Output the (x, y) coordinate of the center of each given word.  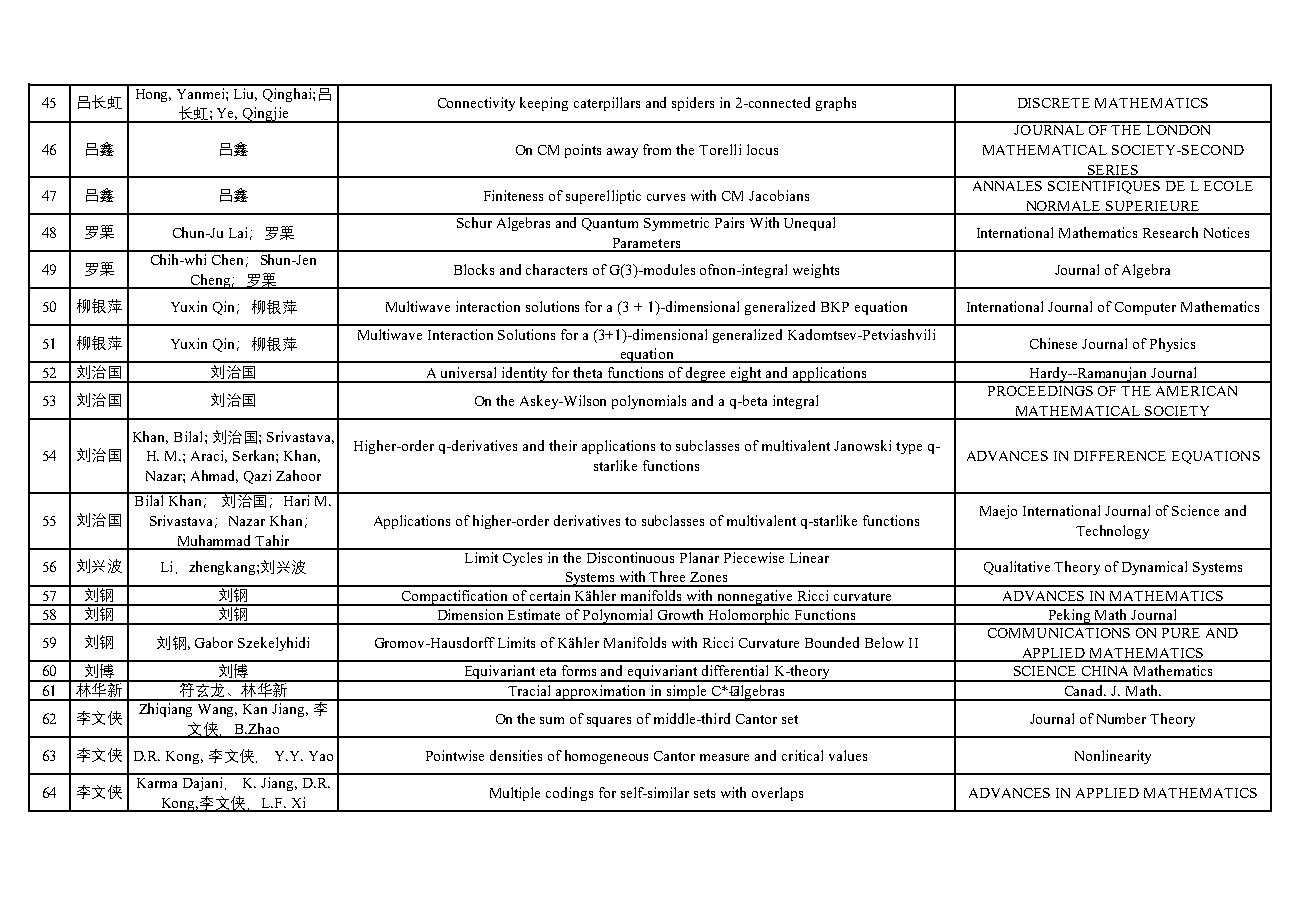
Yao (321, 756)
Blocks (474, 269)
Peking (1069, 617)
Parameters (646, 244)
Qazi (257, 477)
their (563, 445)
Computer (1145, 308)
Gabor (214, 642)
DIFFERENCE (1120, 456)
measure (724, 757)
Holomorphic (750, 617)
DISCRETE (1054, 103)
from (657, 149)
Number (1121, 718)
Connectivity (476, 104)
